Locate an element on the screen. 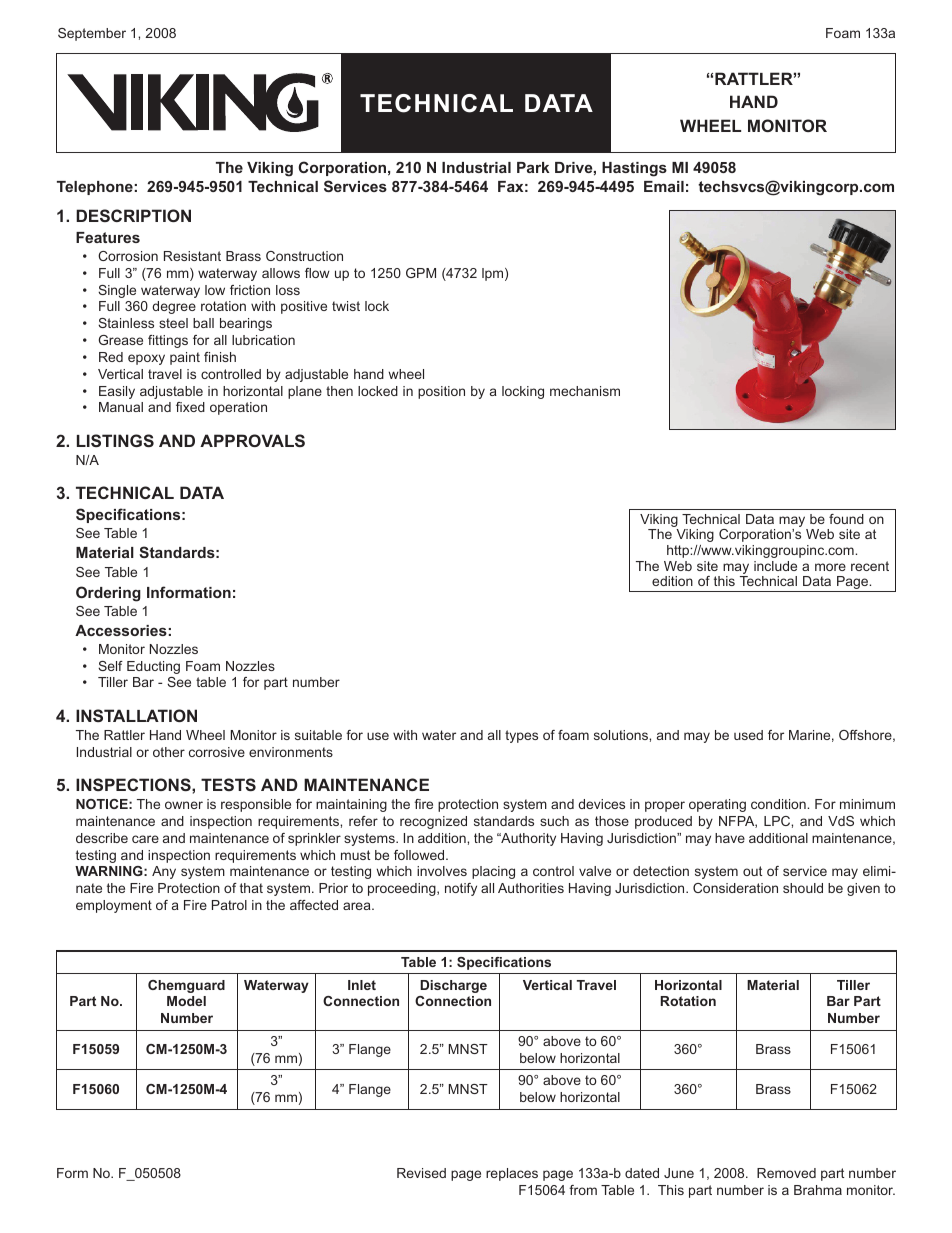 The width and height of the screenshot is (952, 1233). include is located at coordinates (775, 566).
